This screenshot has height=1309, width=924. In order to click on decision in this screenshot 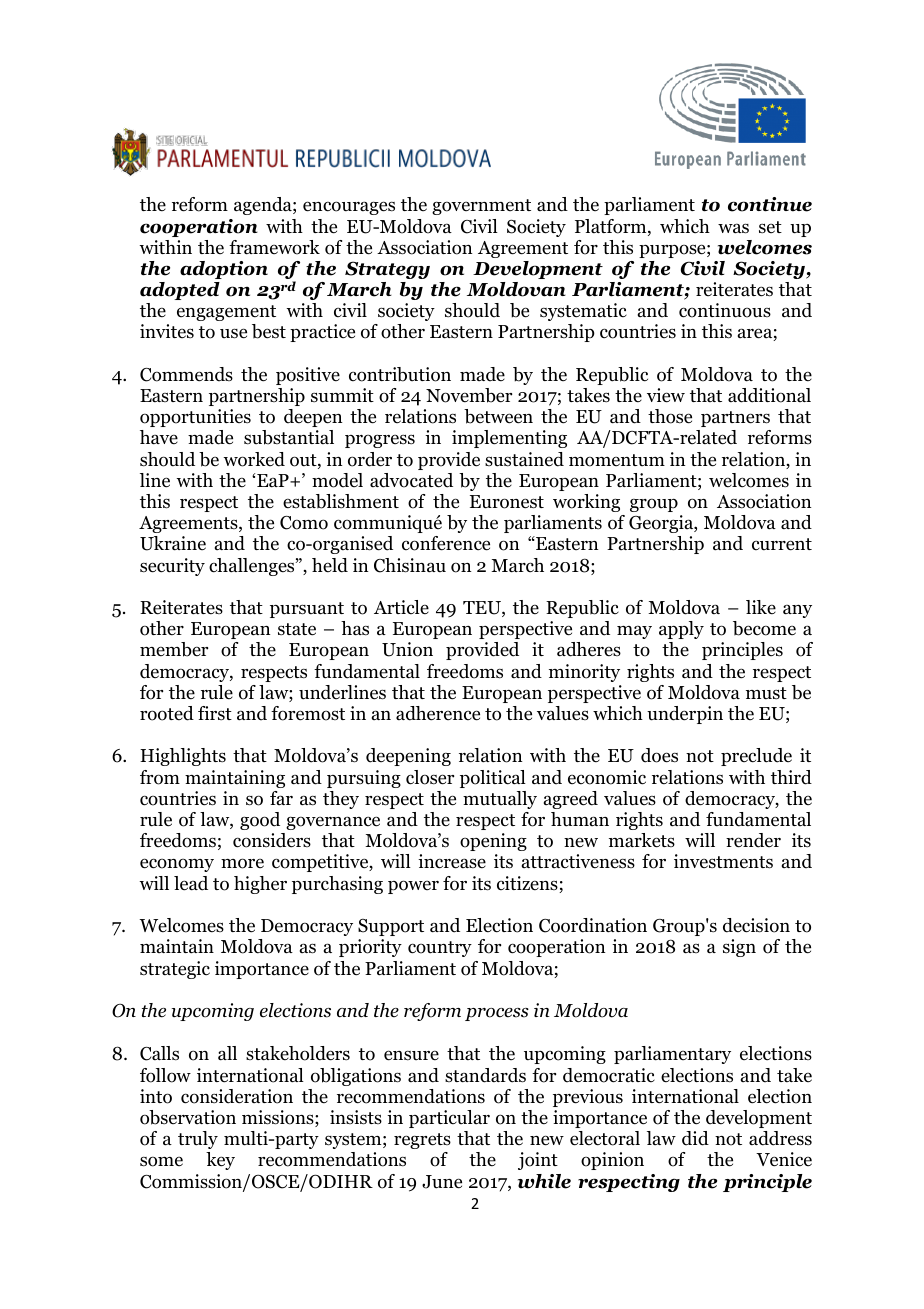, I will do `click(756, 925)`.
